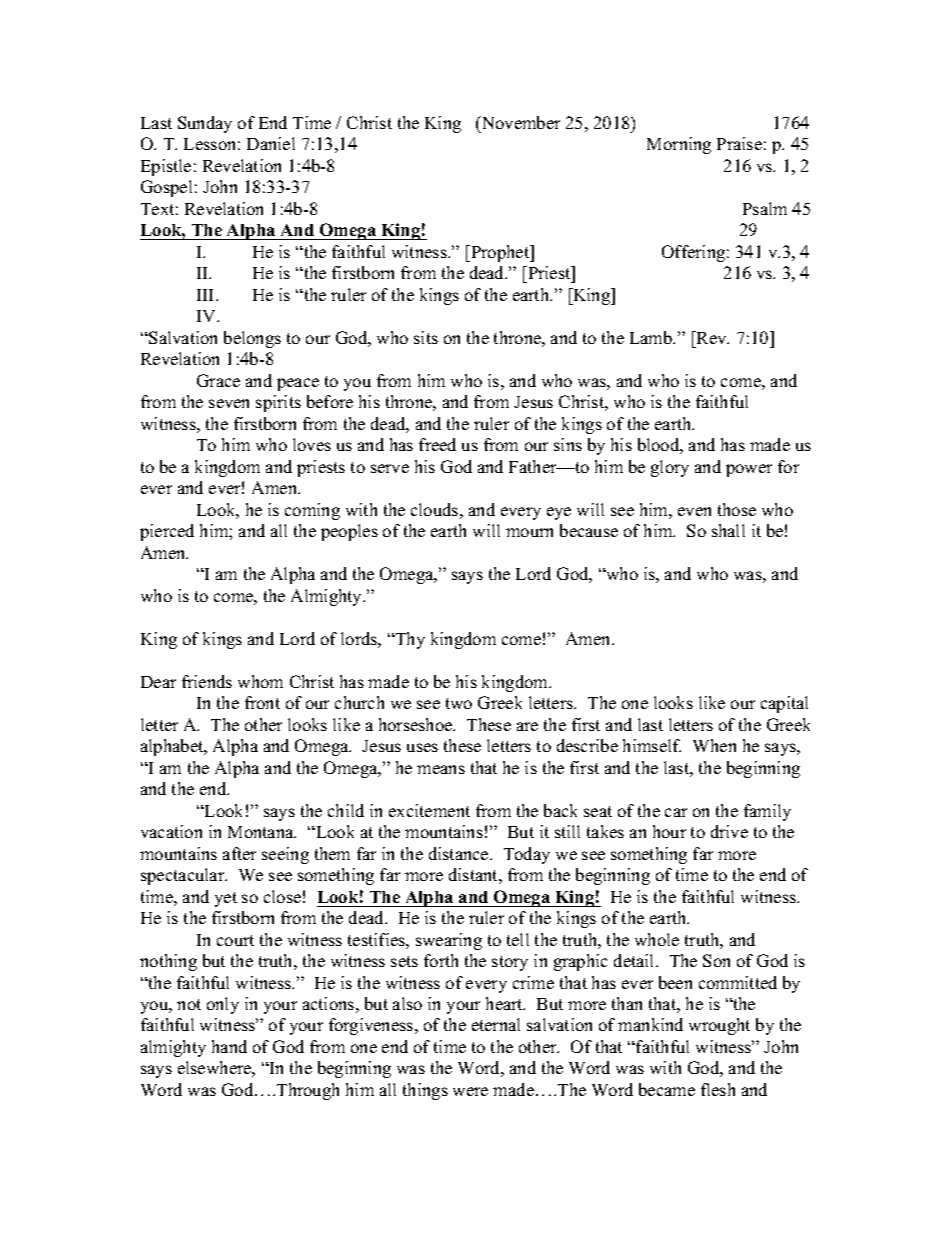 This page has width=952, height=1233. I want to click on loves, so click(312, 444).
